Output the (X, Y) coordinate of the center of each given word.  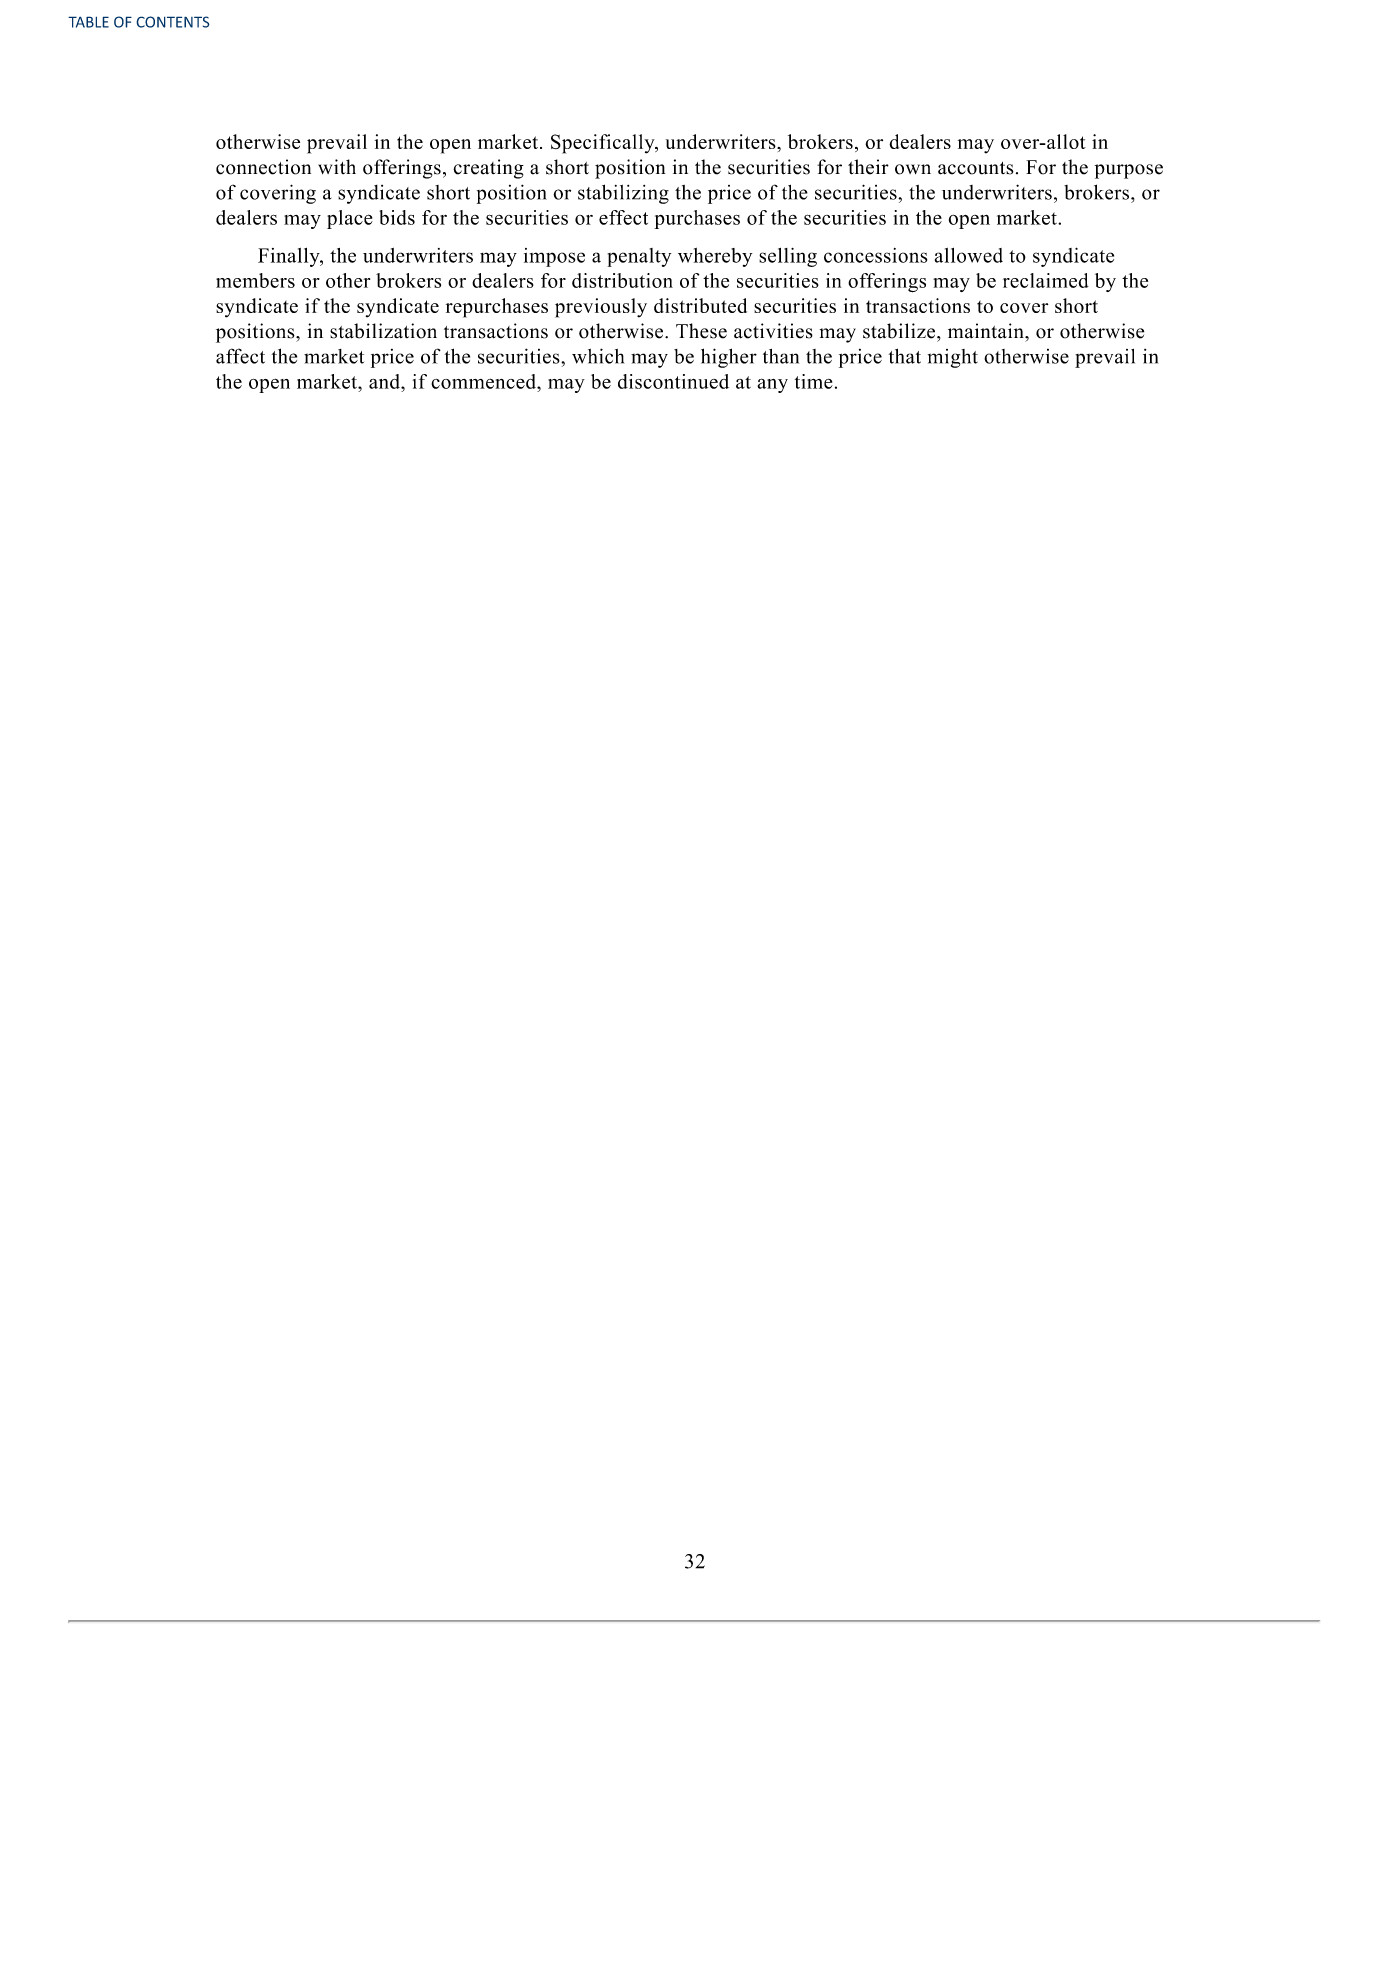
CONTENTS (173, 22)
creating (488, 169)
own (913, 169)
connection (263, 167)
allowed (969, 255)
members (255, 280)
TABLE (88, 22)
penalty (639, 257)
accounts (976, 168)
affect (240, 356)
